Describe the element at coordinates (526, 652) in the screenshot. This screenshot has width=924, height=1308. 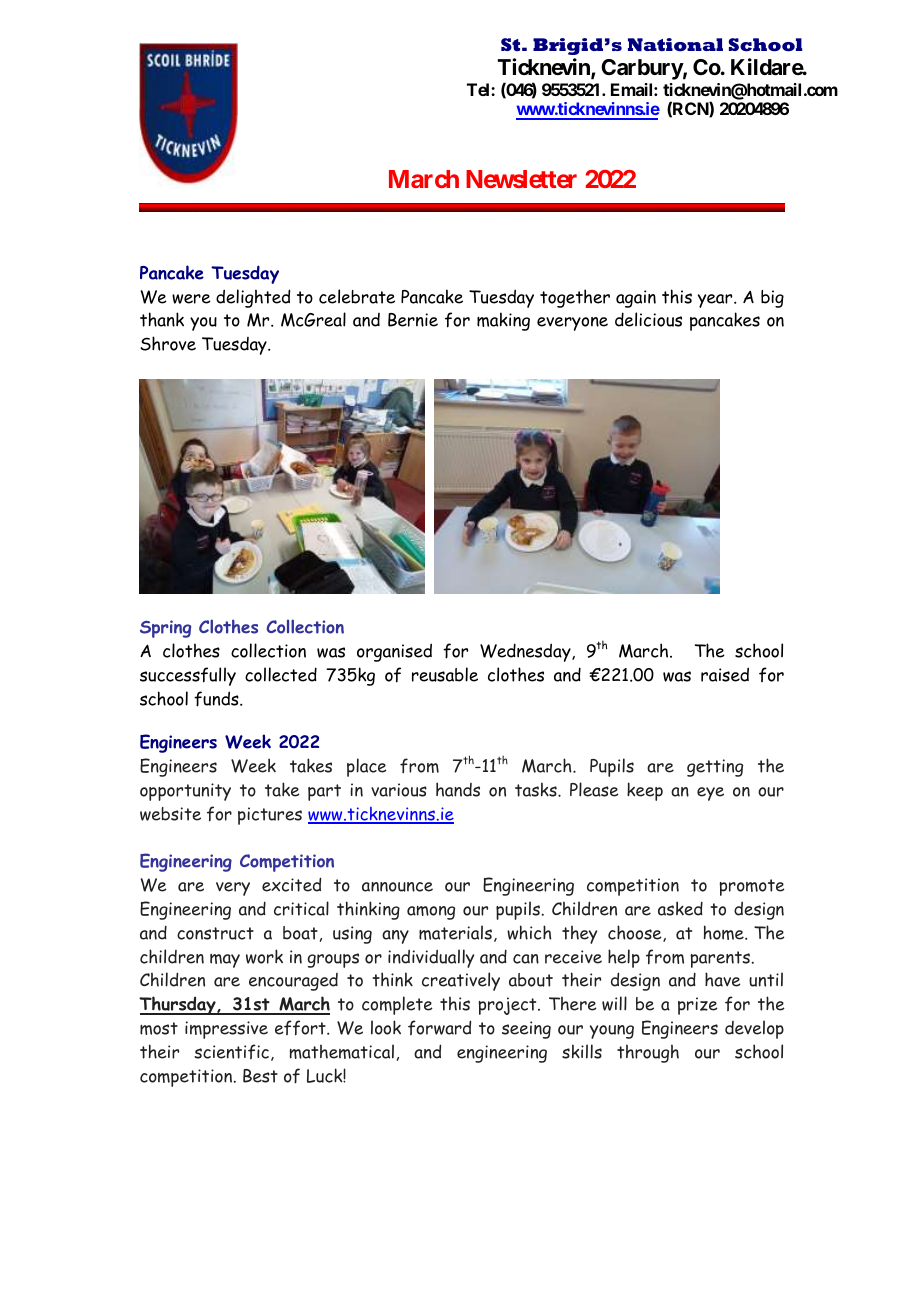
I see `Wednesday` at that location.
